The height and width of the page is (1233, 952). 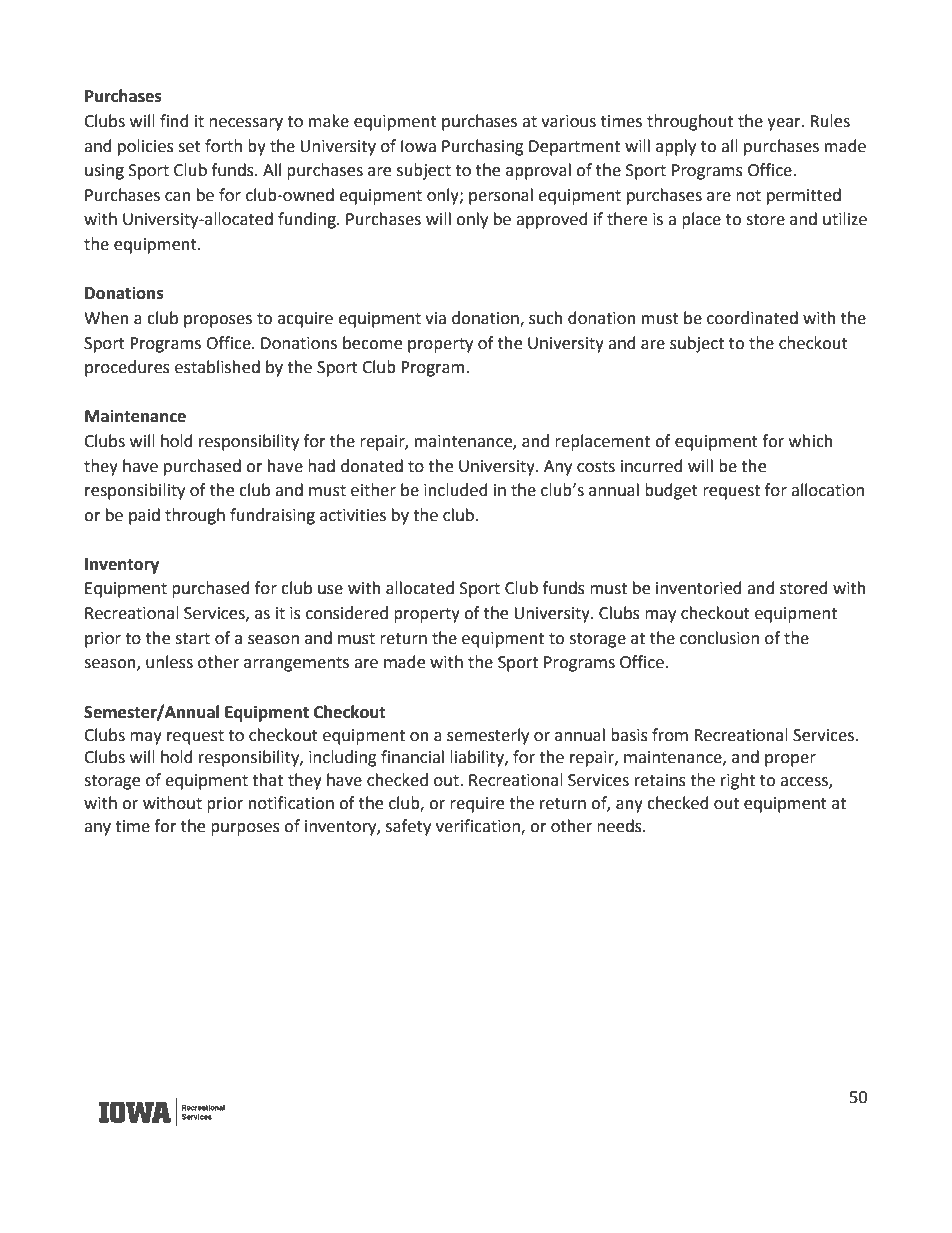 I want to click on purposes, so click(x=245, y=829).
